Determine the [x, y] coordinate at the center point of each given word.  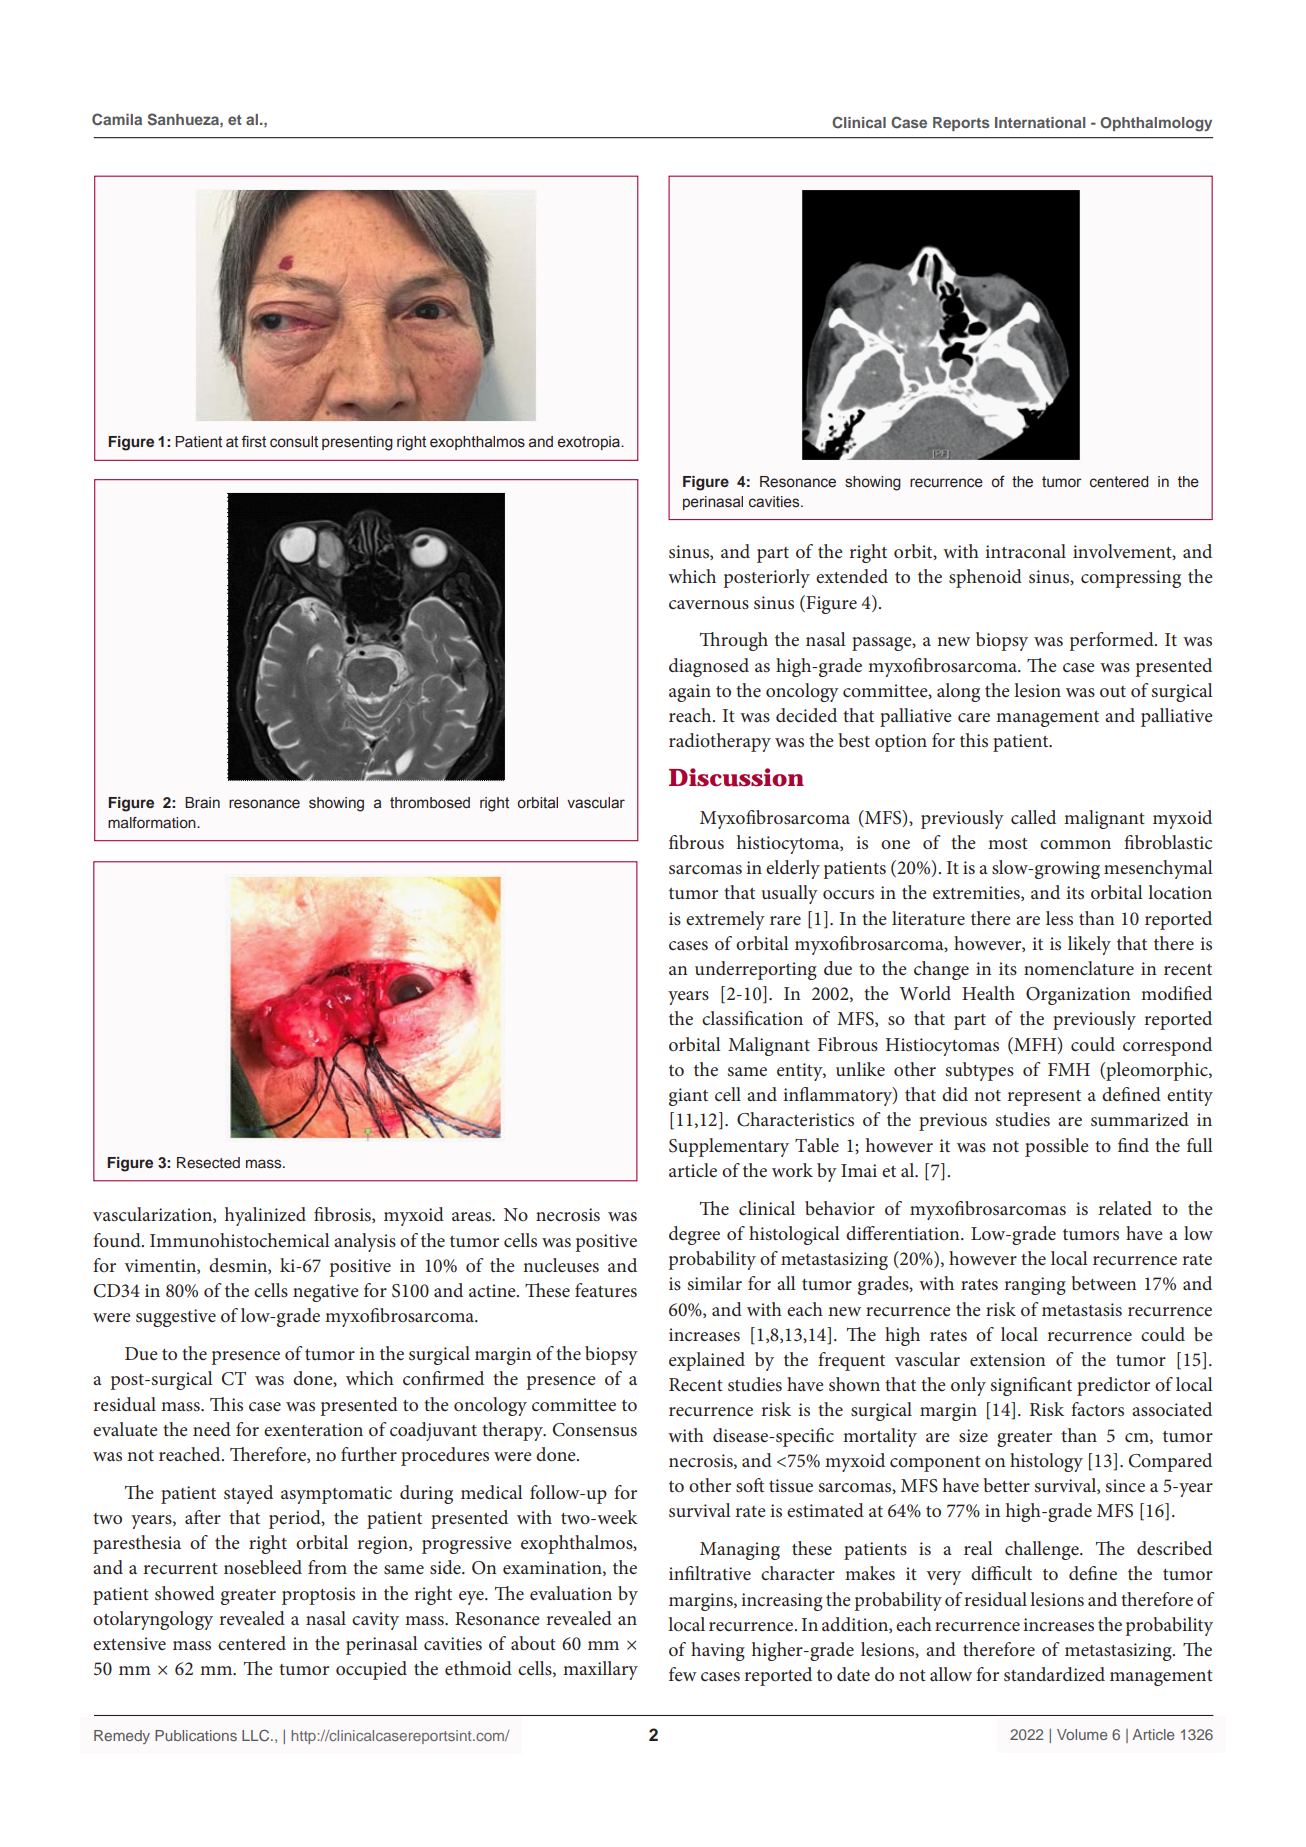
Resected [208, 1163]
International [1040, 122]
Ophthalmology [1156, 124]
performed [1113, 641]
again [690, 693]
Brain [202, 803]
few [683, 1674]
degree [694, 1235]
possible [1057, 1147]
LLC [257, 1736]
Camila [117, 119]
